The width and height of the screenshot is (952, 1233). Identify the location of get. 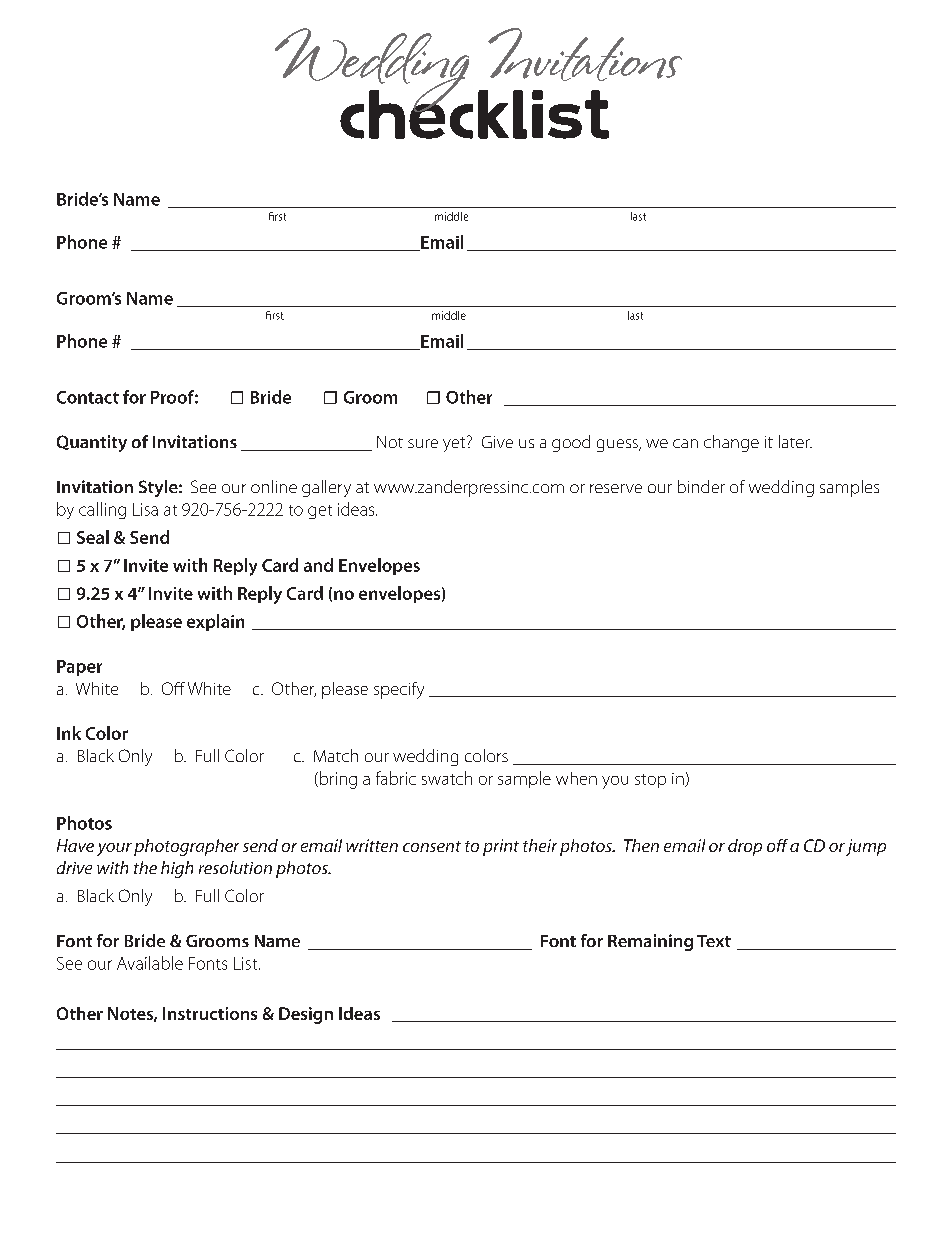
(320, 512).
